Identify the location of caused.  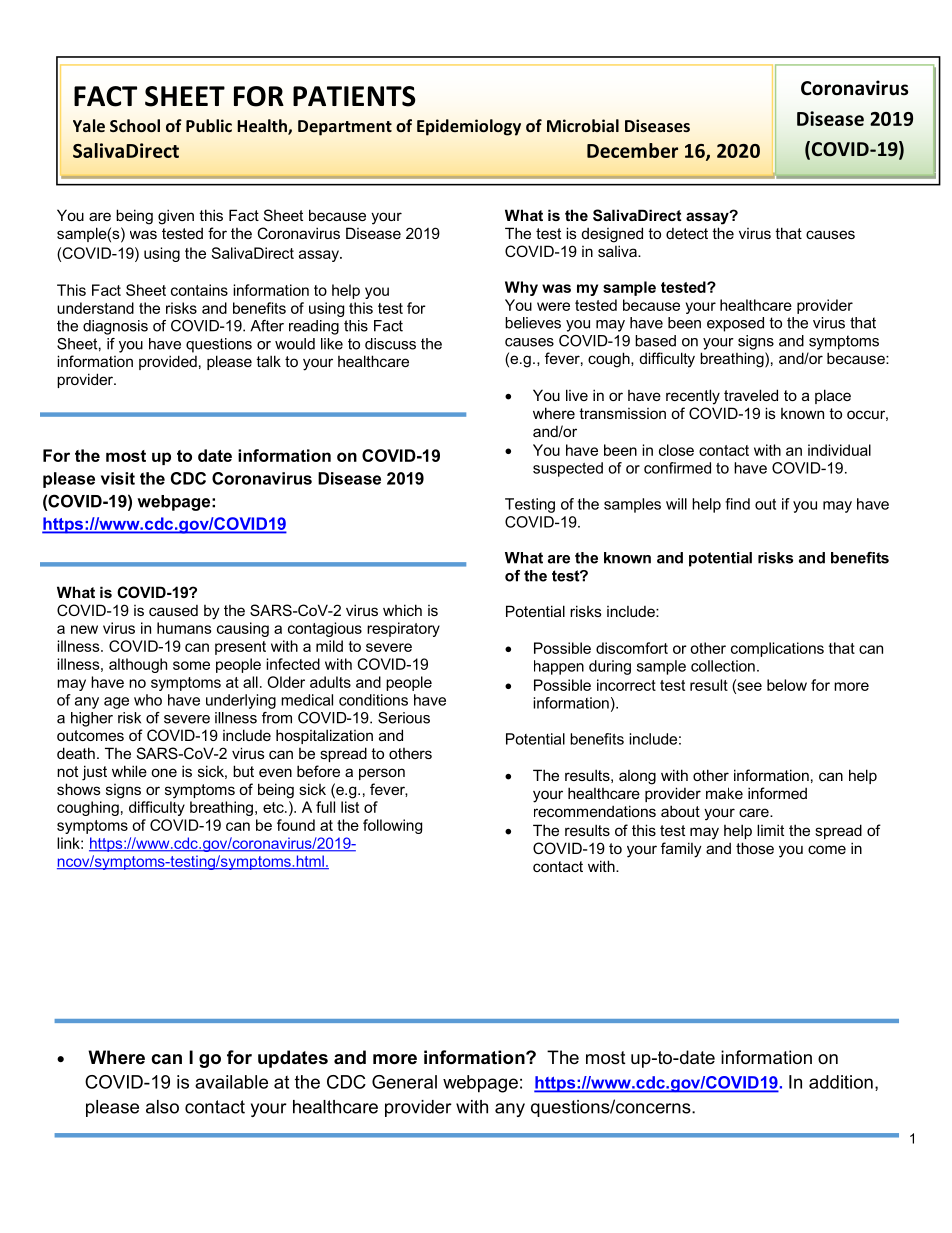
(173, 610).
